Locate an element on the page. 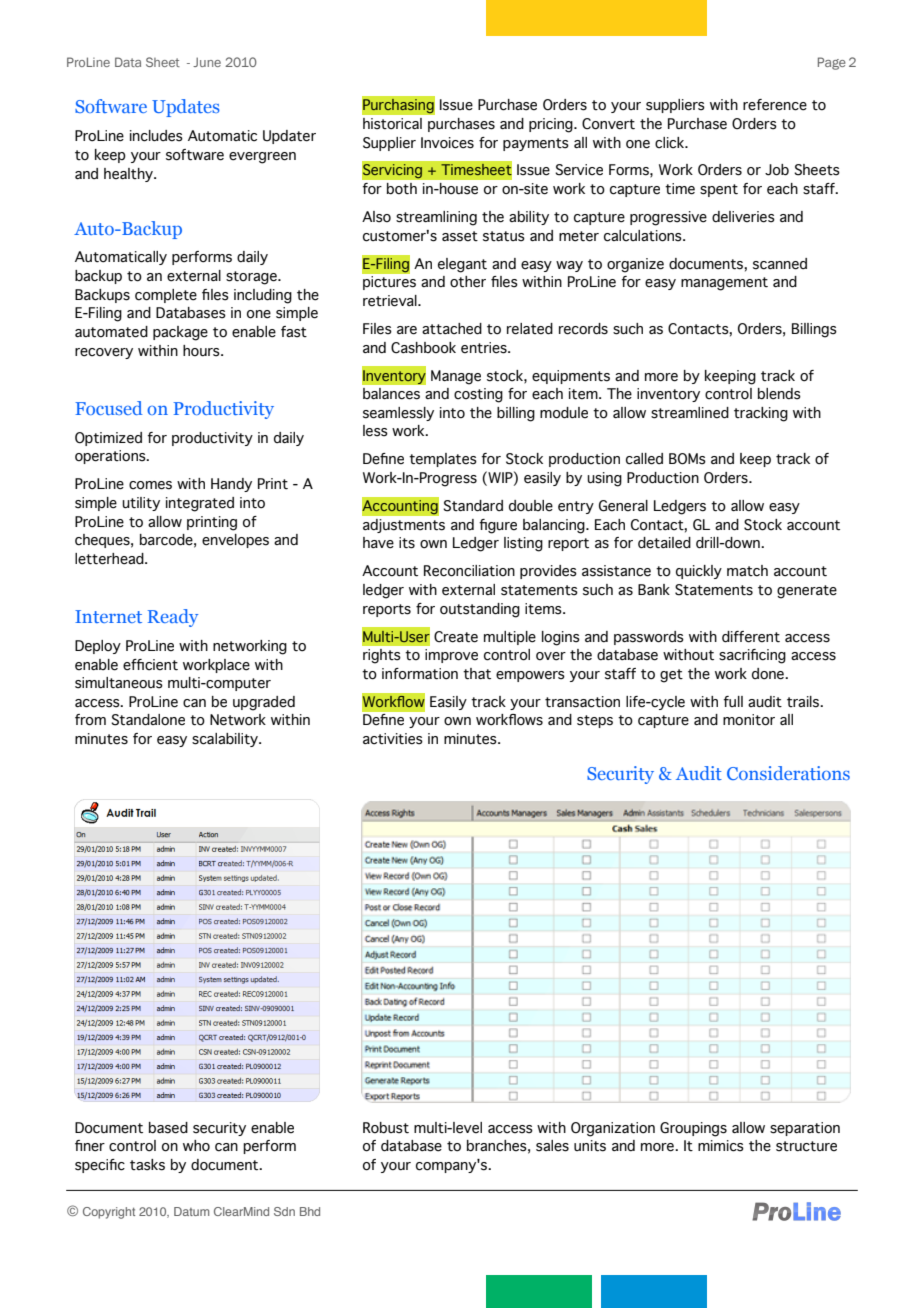 Image resolution: width=924 pixels, height=1308 pixels. Considerations is located at coordinates (788, 773).
